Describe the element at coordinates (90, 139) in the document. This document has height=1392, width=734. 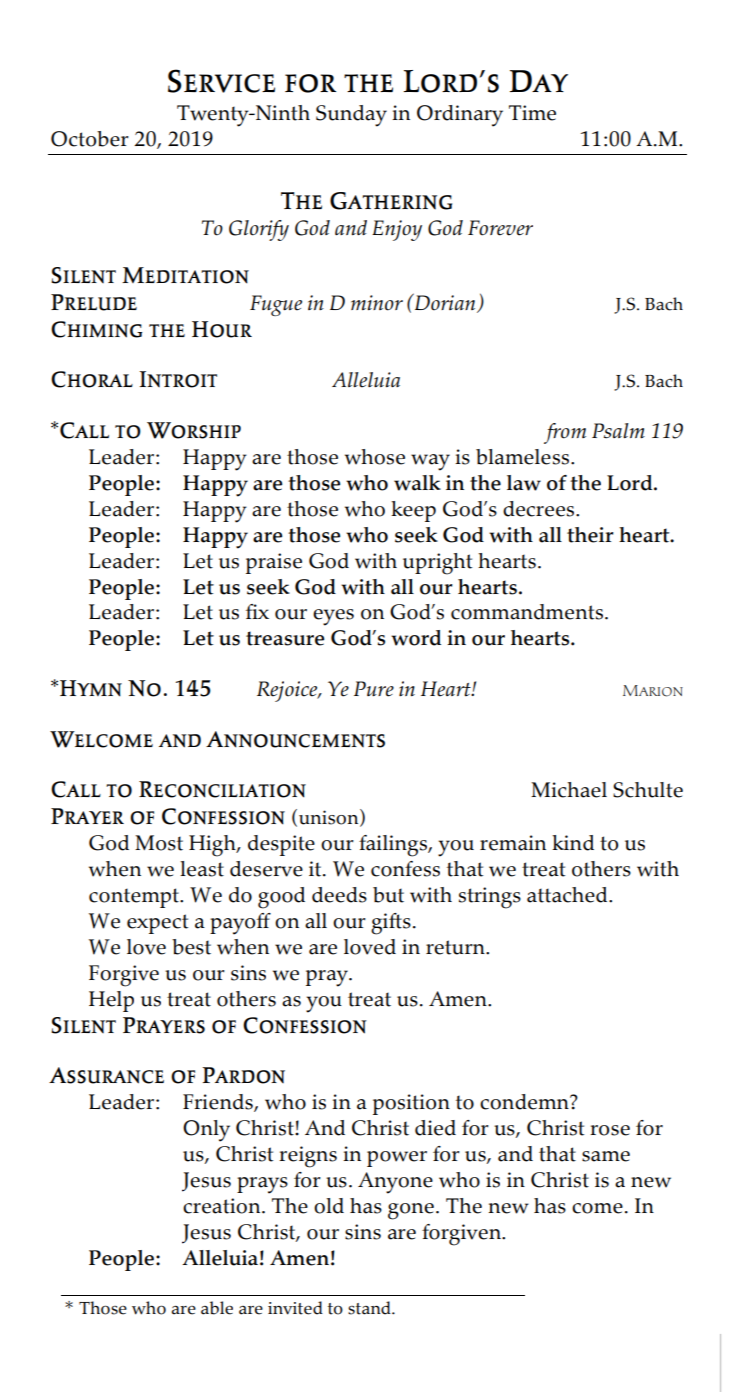
I see `October` at that location.
